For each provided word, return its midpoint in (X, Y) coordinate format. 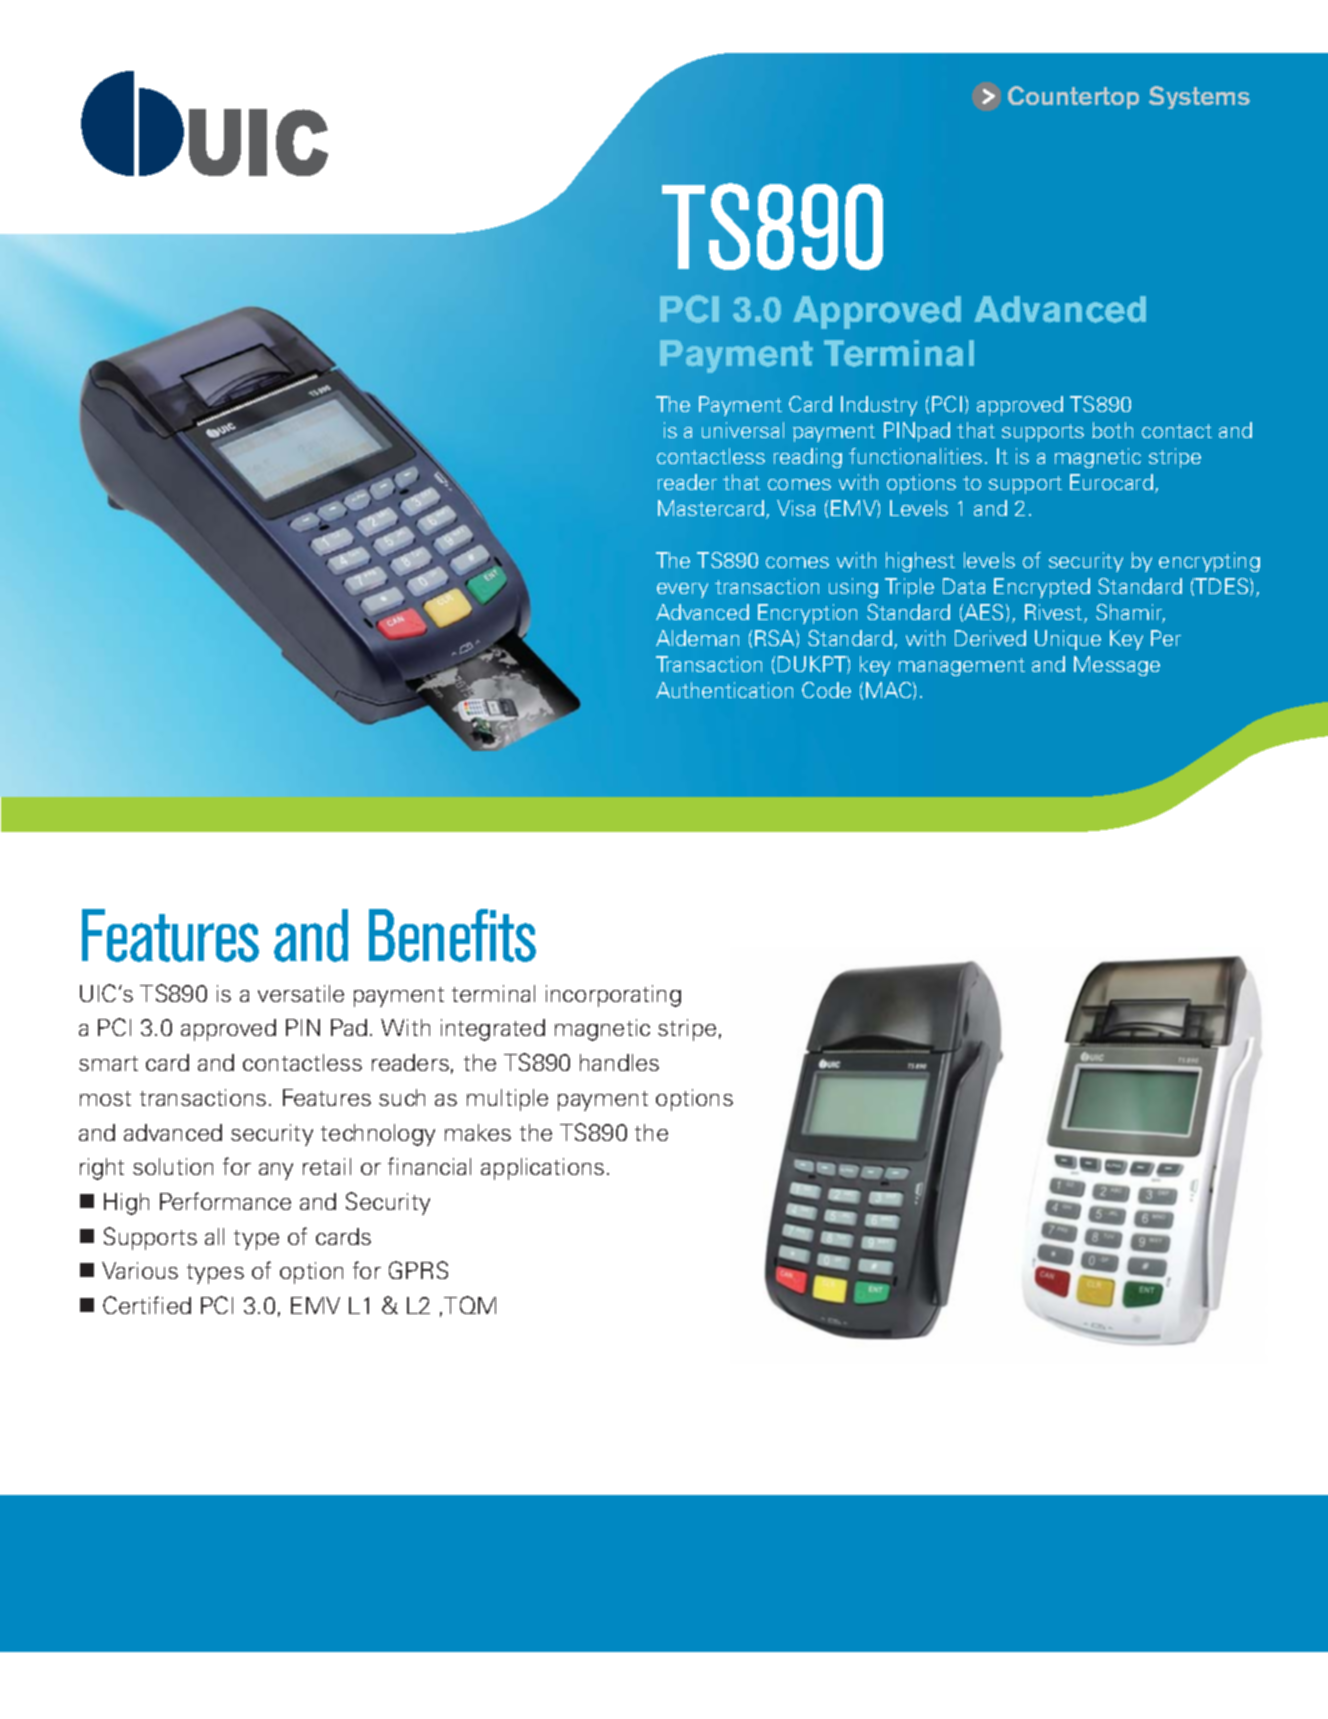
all (214, 1236)
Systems (1199, 97)
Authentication (724, 690)
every (682, 590)
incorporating (613, 996)
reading (808, 458)
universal (743, 430)
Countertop (1073, 97)
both (1112, 430)
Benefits (452, 935)
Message (1117, 666)
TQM (470, 1305)
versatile (301, 993)
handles (619, 1062)
